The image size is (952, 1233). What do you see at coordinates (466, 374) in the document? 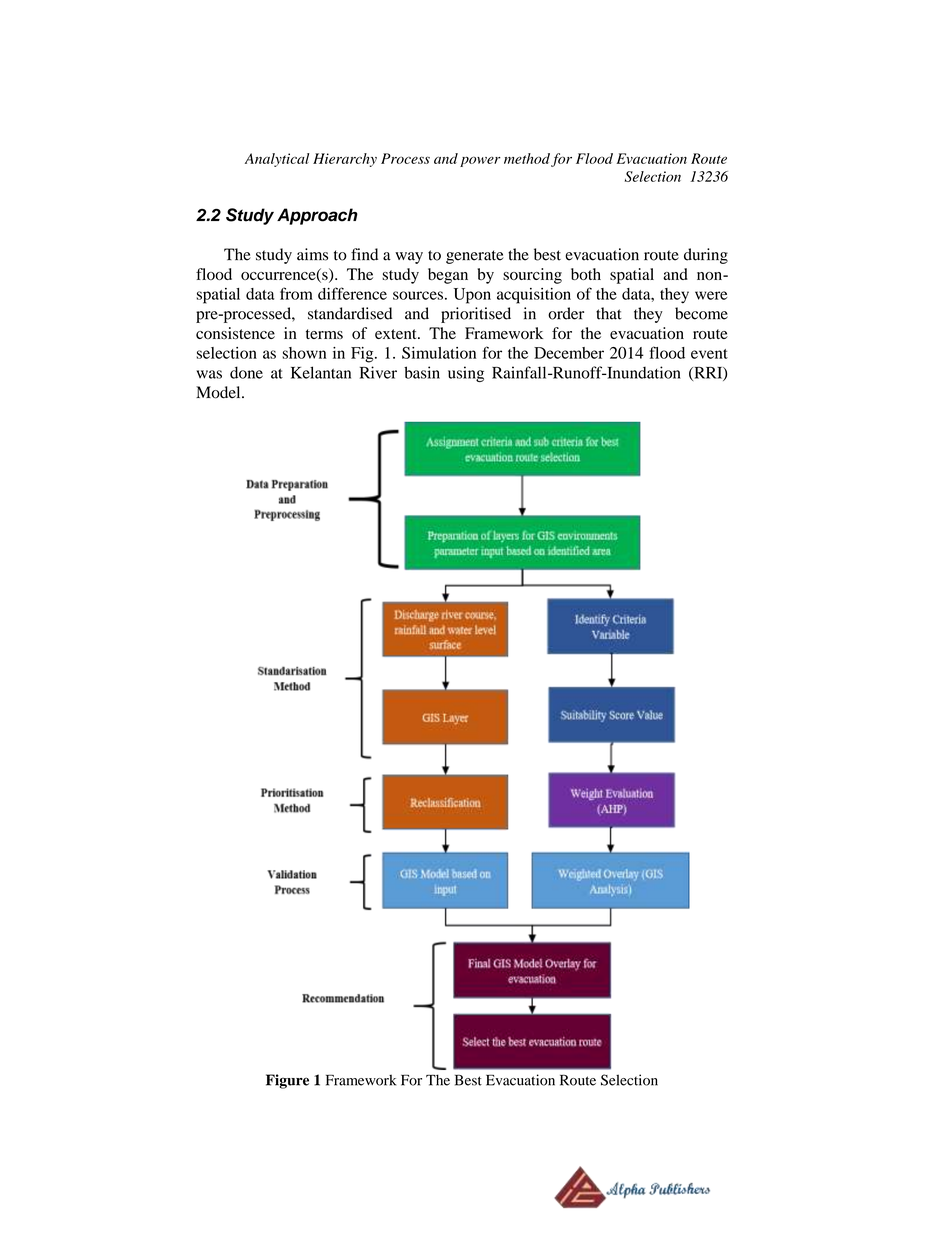
I see `using` at bounding box center [466, 374].
